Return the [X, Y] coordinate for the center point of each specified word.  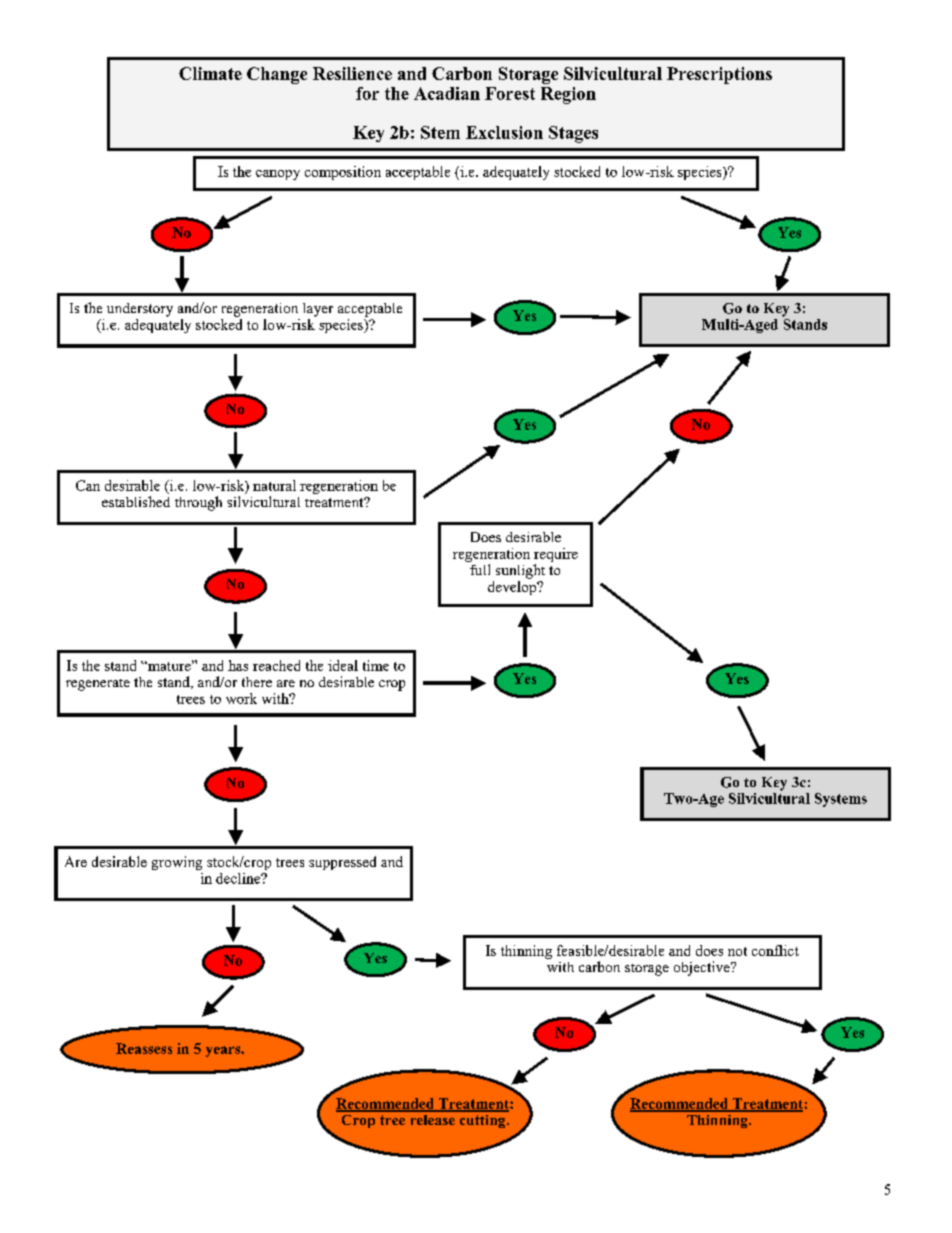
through [198, 503]
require [556, 555]
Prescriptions [719, 75]
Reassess [144, 1048]
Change [277, 75]
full [480, 569]
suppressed [342, 863]
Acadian [447, 93]
